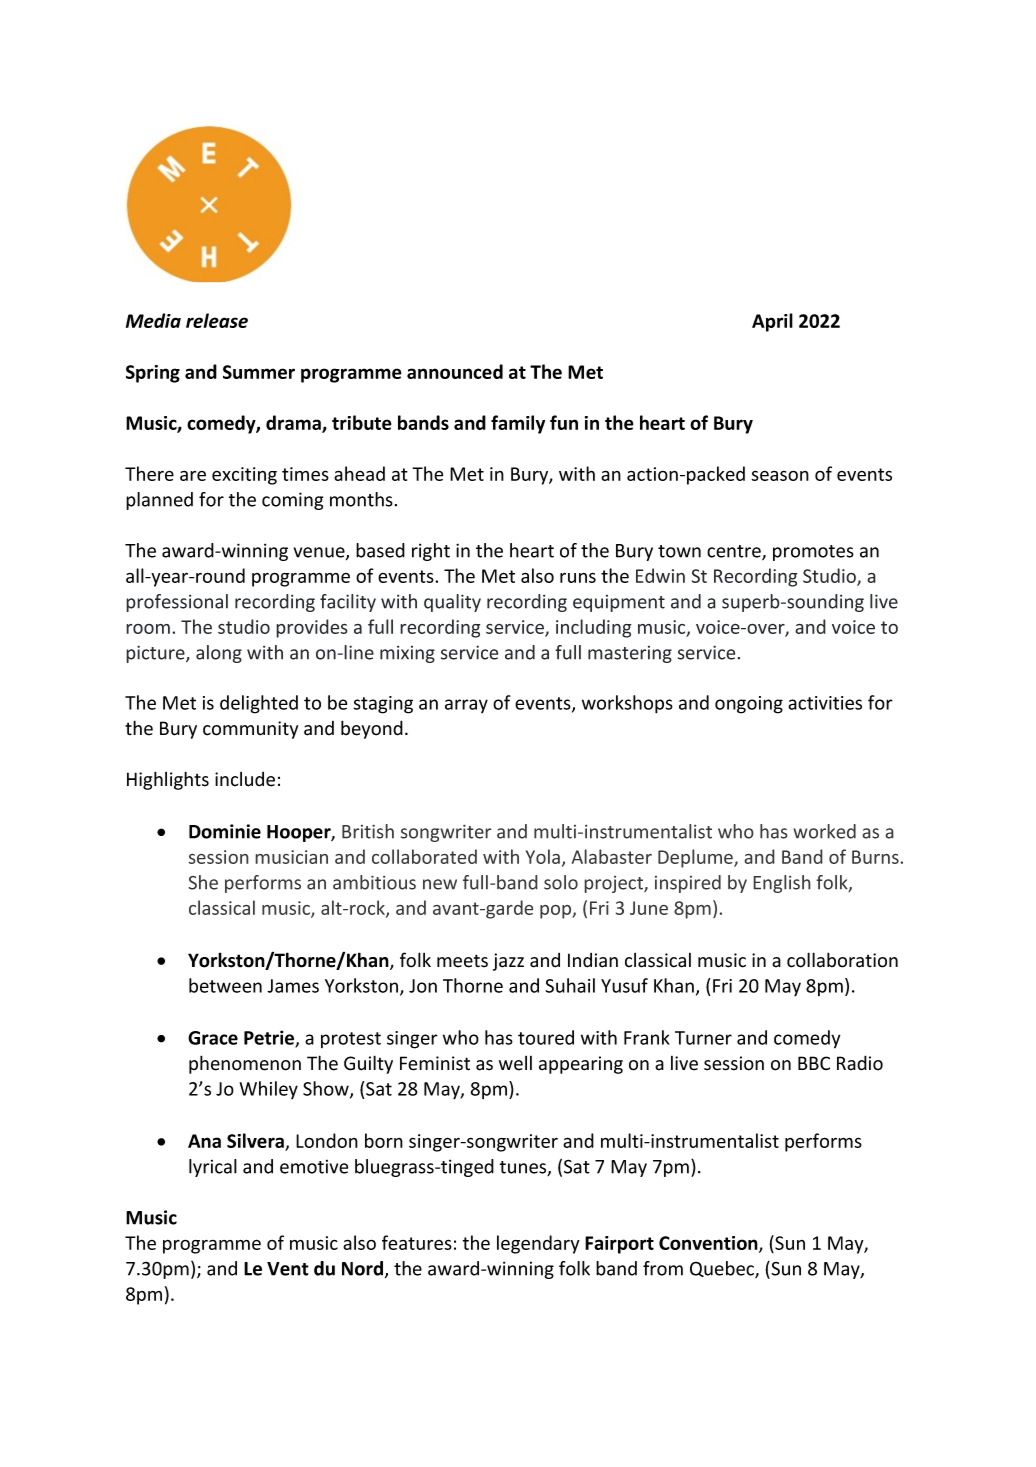 This document has width=1036, height=1467. What do you see at coordinates (825, 703) in the document?
I see `activities` at bounding box center [825, 703].
